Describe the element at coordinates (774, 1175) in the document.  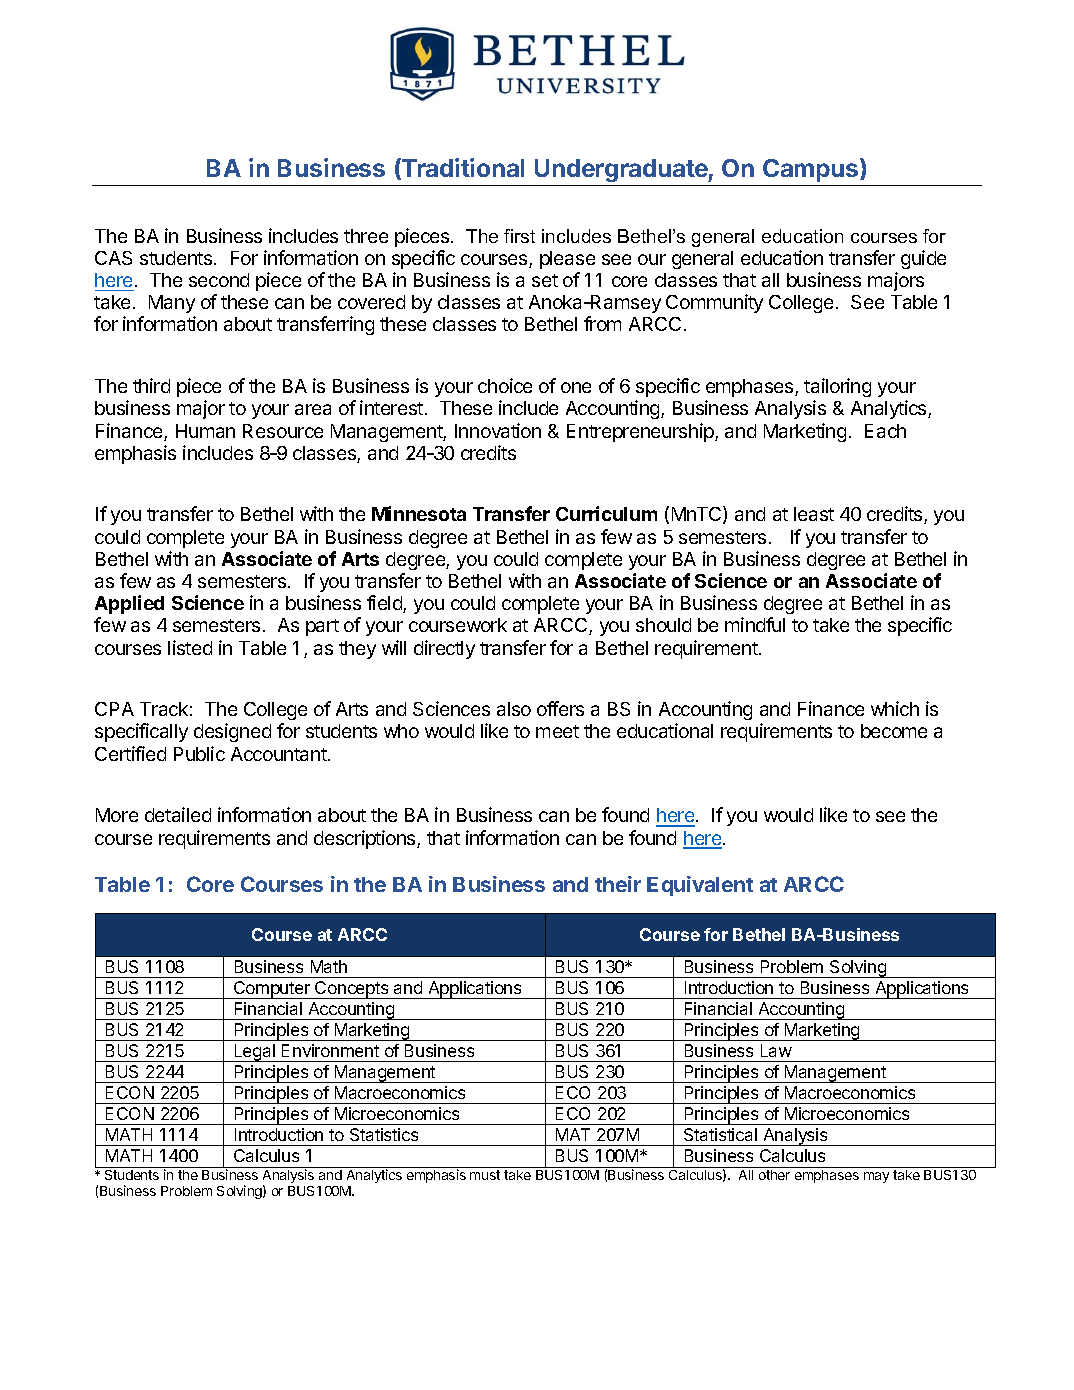
I see `other` at that location.
